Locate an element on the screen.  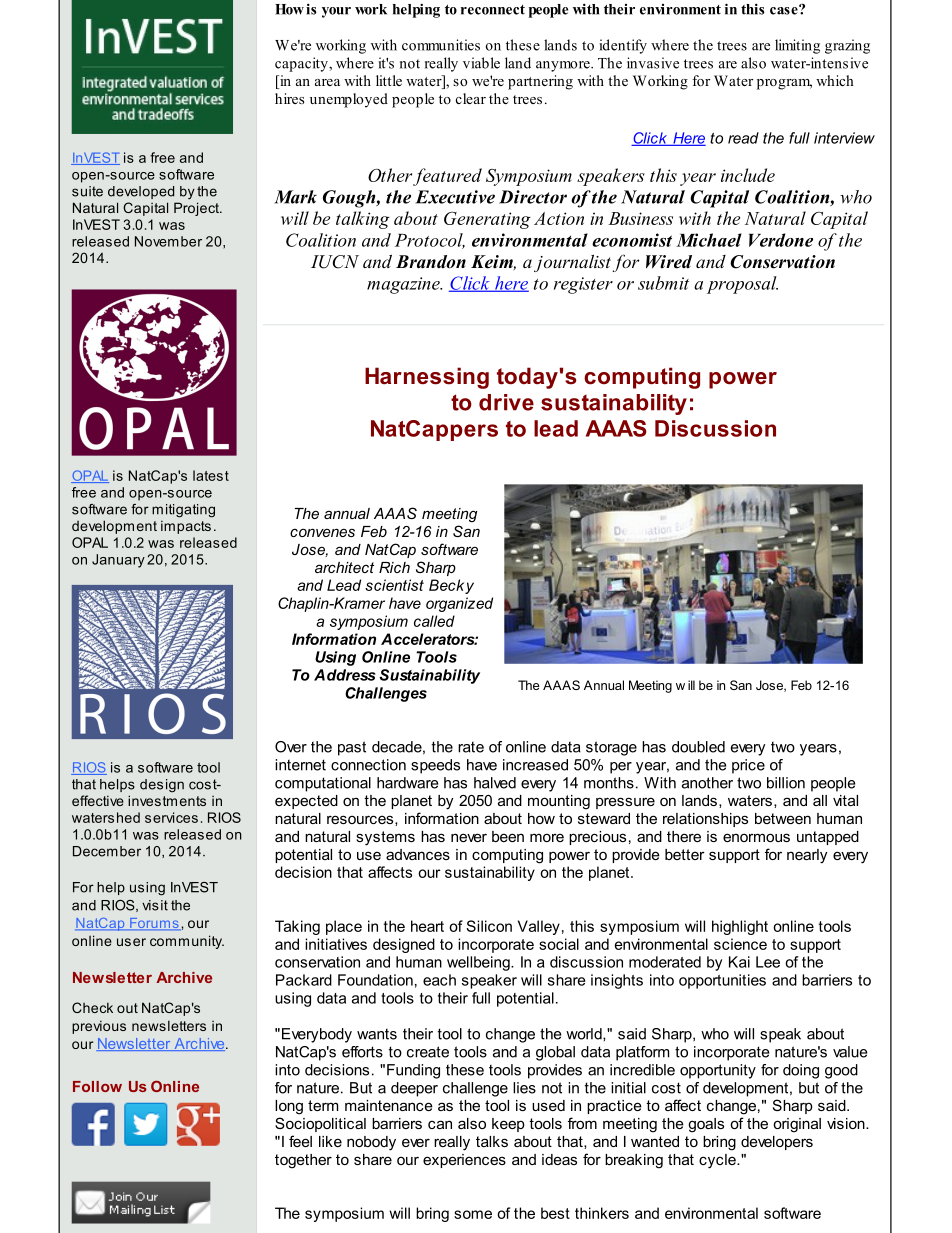
speeds is located at coordinates (435, 766).
